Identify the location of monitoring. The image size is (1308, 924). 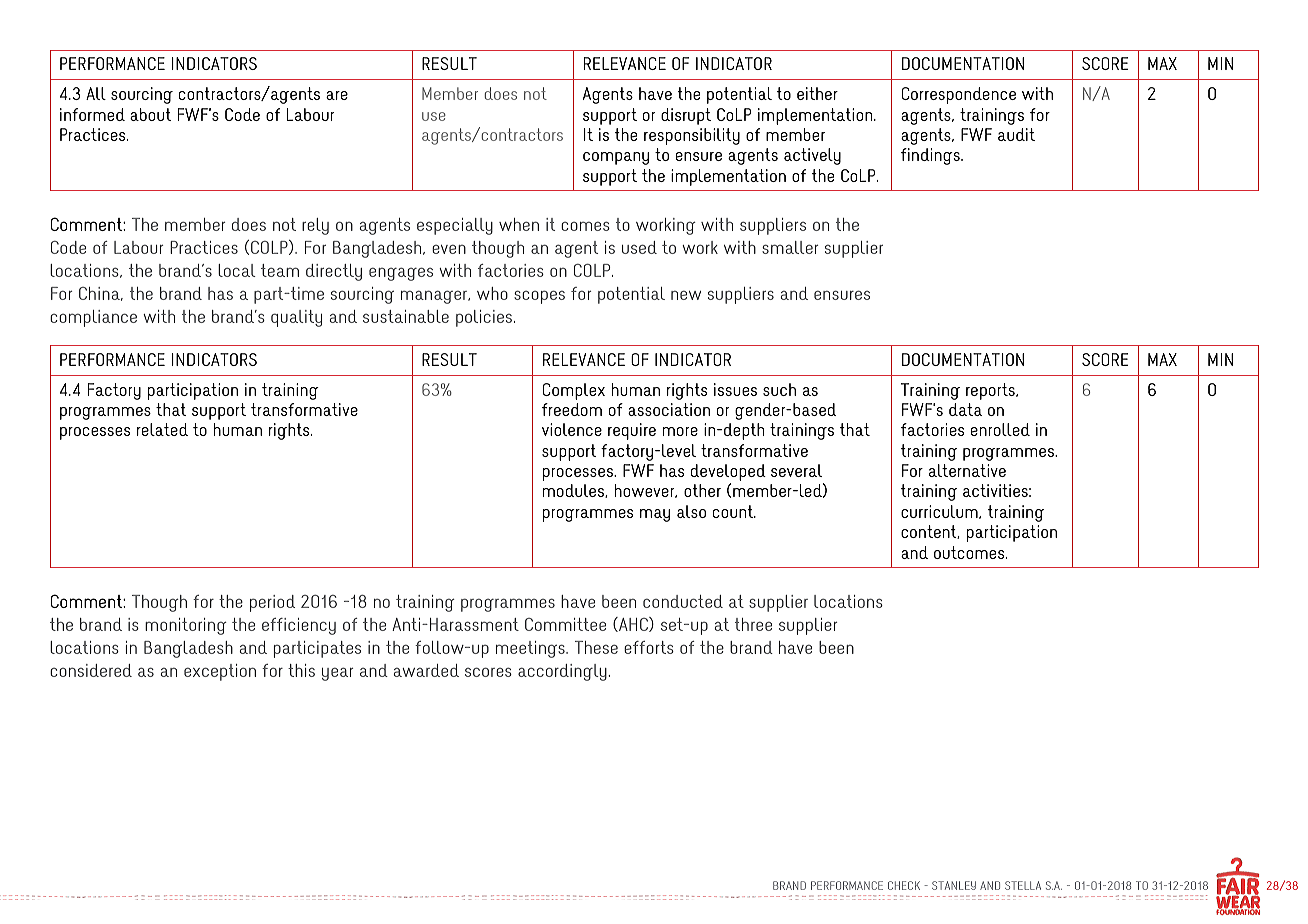
(186, 626).
